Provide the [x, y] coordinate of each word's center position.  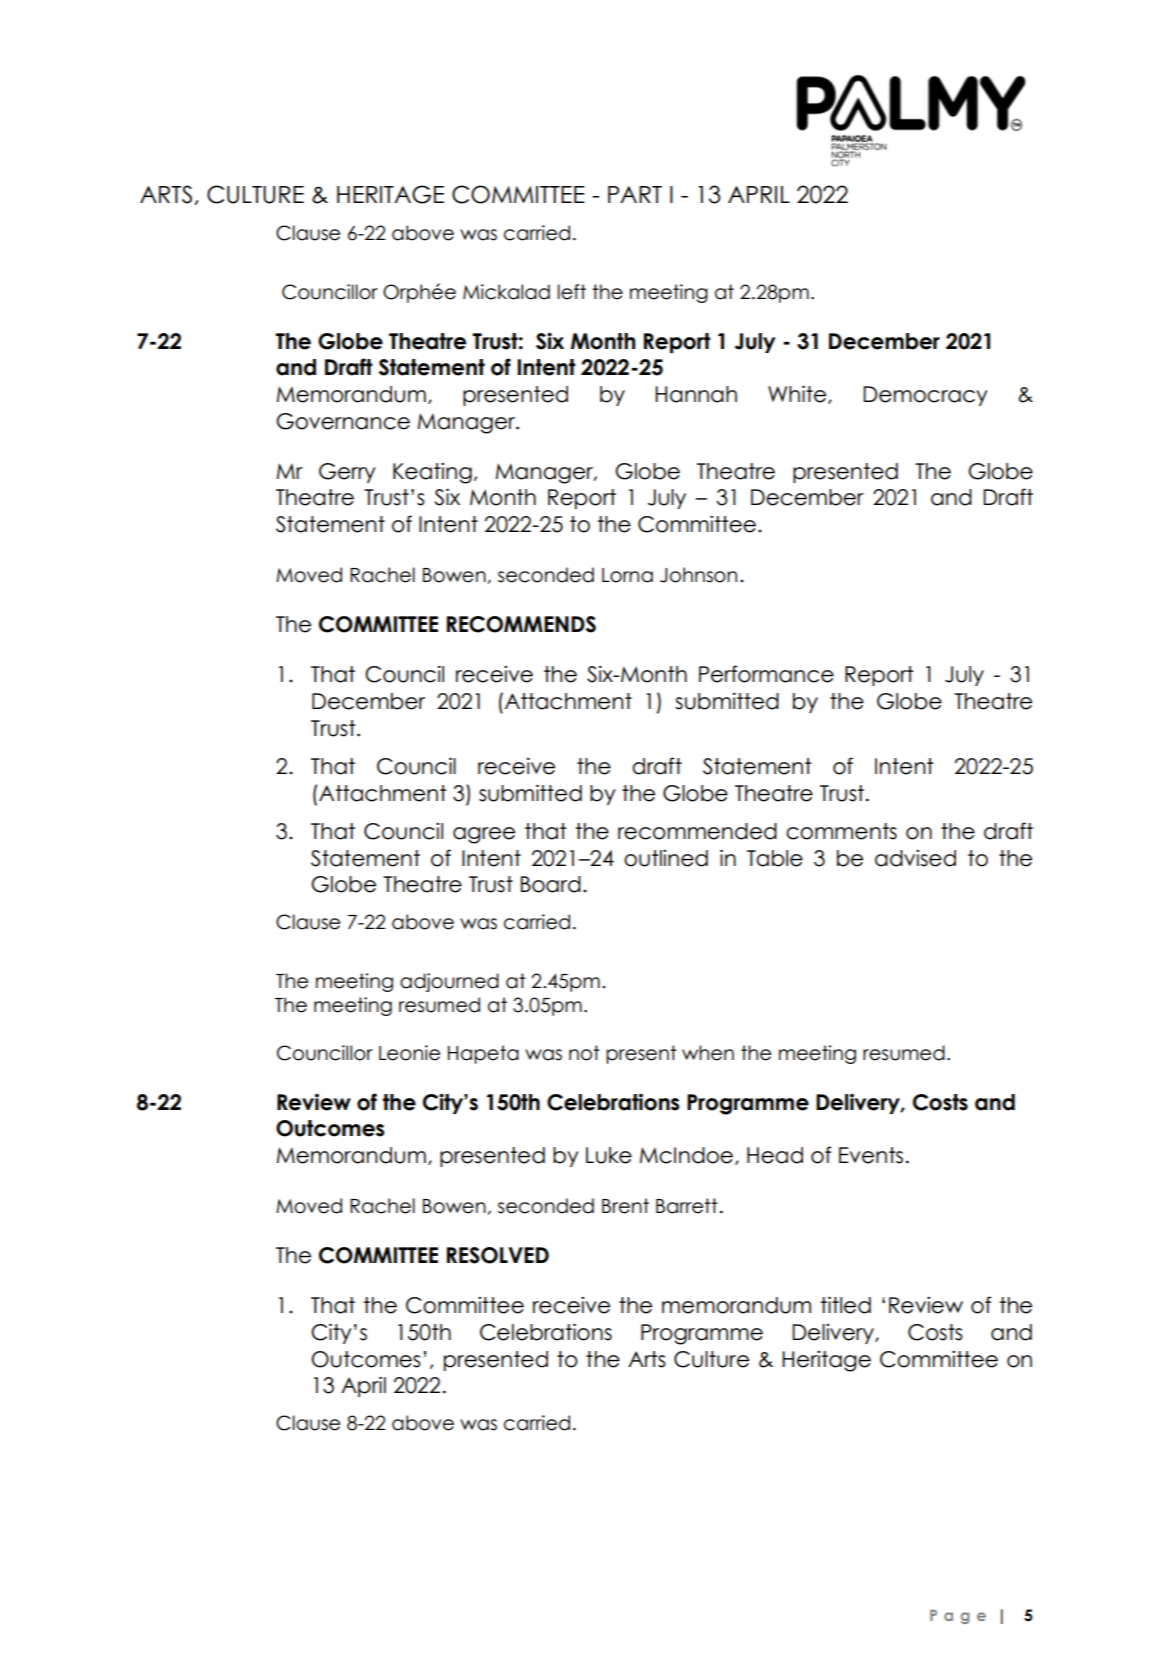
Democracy [925, 396]
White [798, 394]
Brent [625, 1206]
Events [871, 1155]
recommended [697, 831]
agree [484, 835]
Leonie [409, 1053]
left [572, 292]
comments [841, 831]
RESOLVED [498, 1255]
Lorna [627, 575]
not [584, 1053]
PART [635, 194]
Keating [432, 473]
